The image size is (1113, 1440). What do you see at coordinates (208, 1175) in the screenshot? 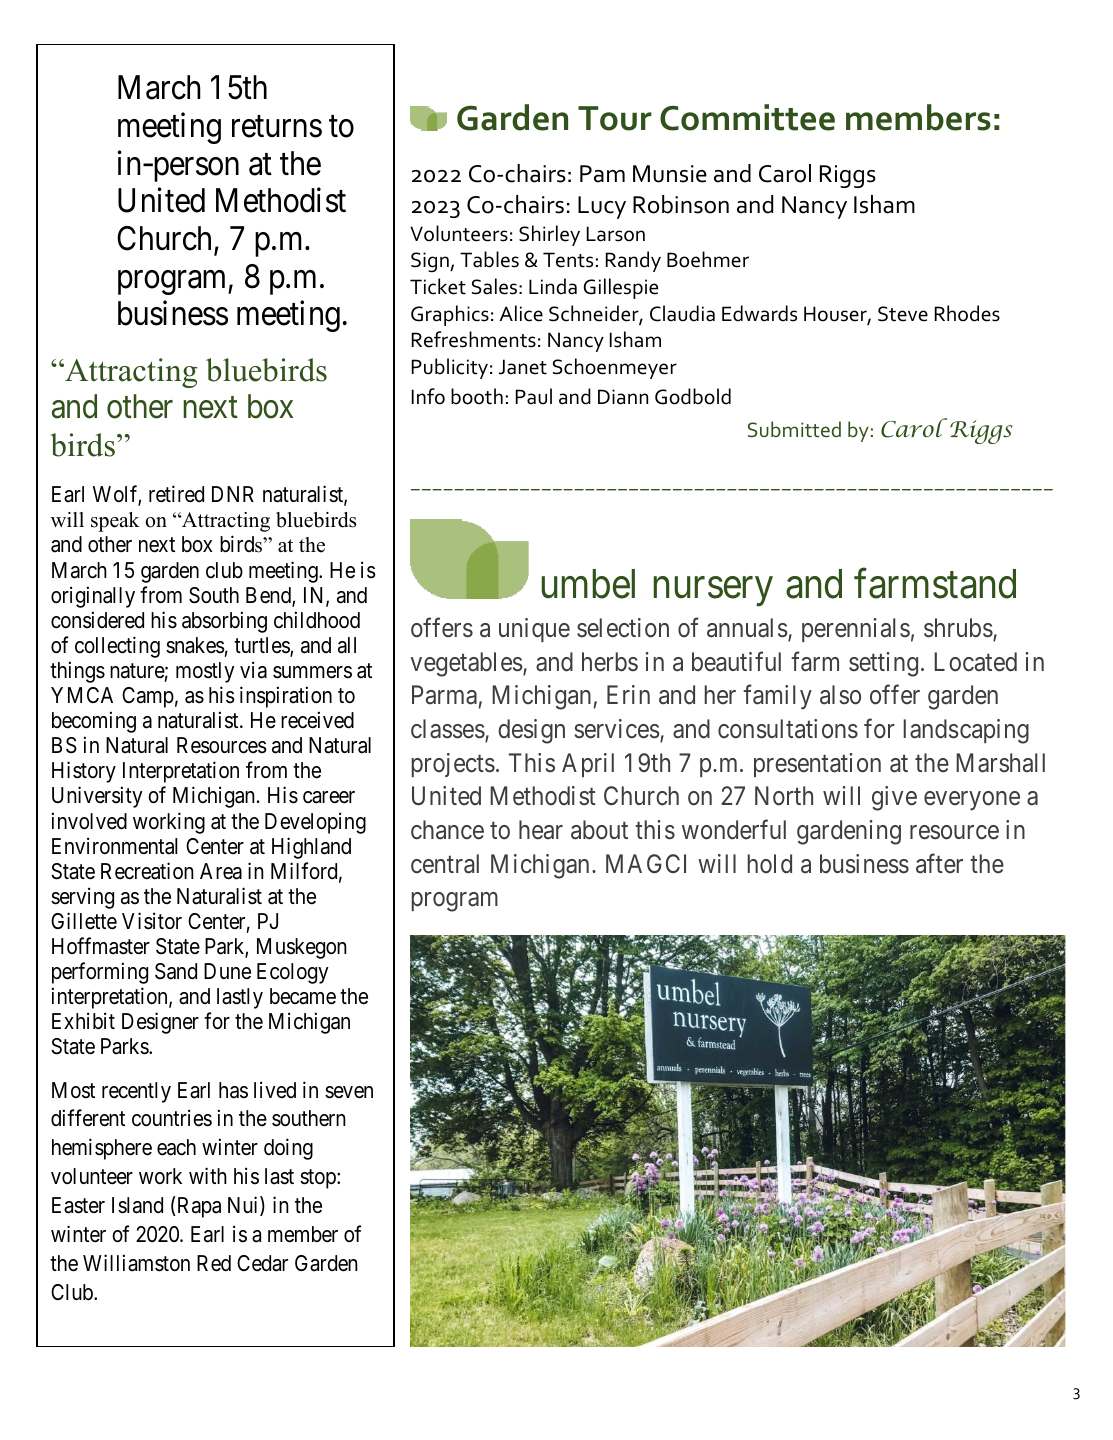
I see `with` at bounding box center [208, 1175].
